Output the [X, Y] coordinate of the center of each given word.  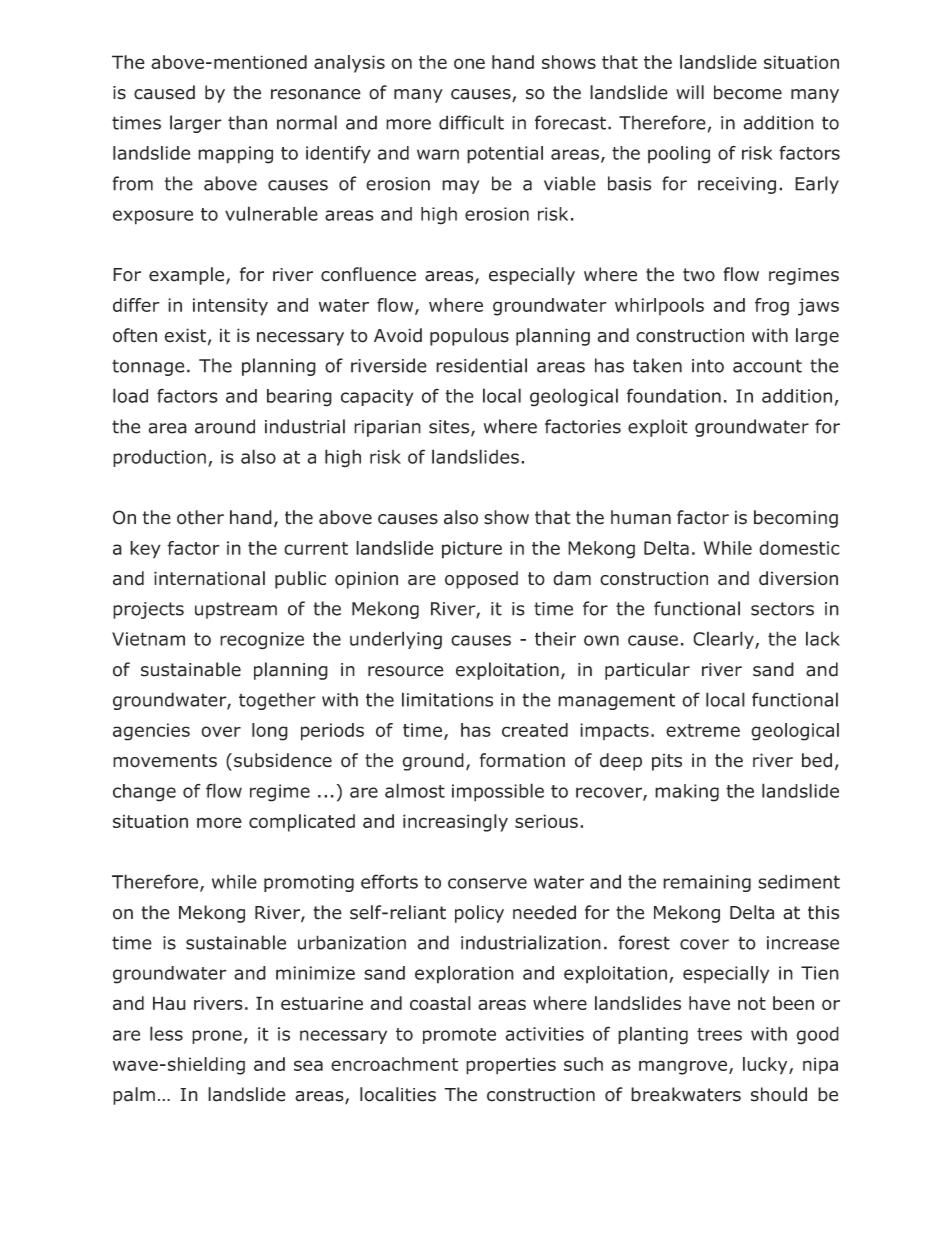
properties [511, 1066]
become [748, 92]
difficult [471, 122]
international [209, 578]
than [247, 122]
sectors [782, 609]
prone [217, 1037]
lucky [766, 1066]
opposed [481, 580]
